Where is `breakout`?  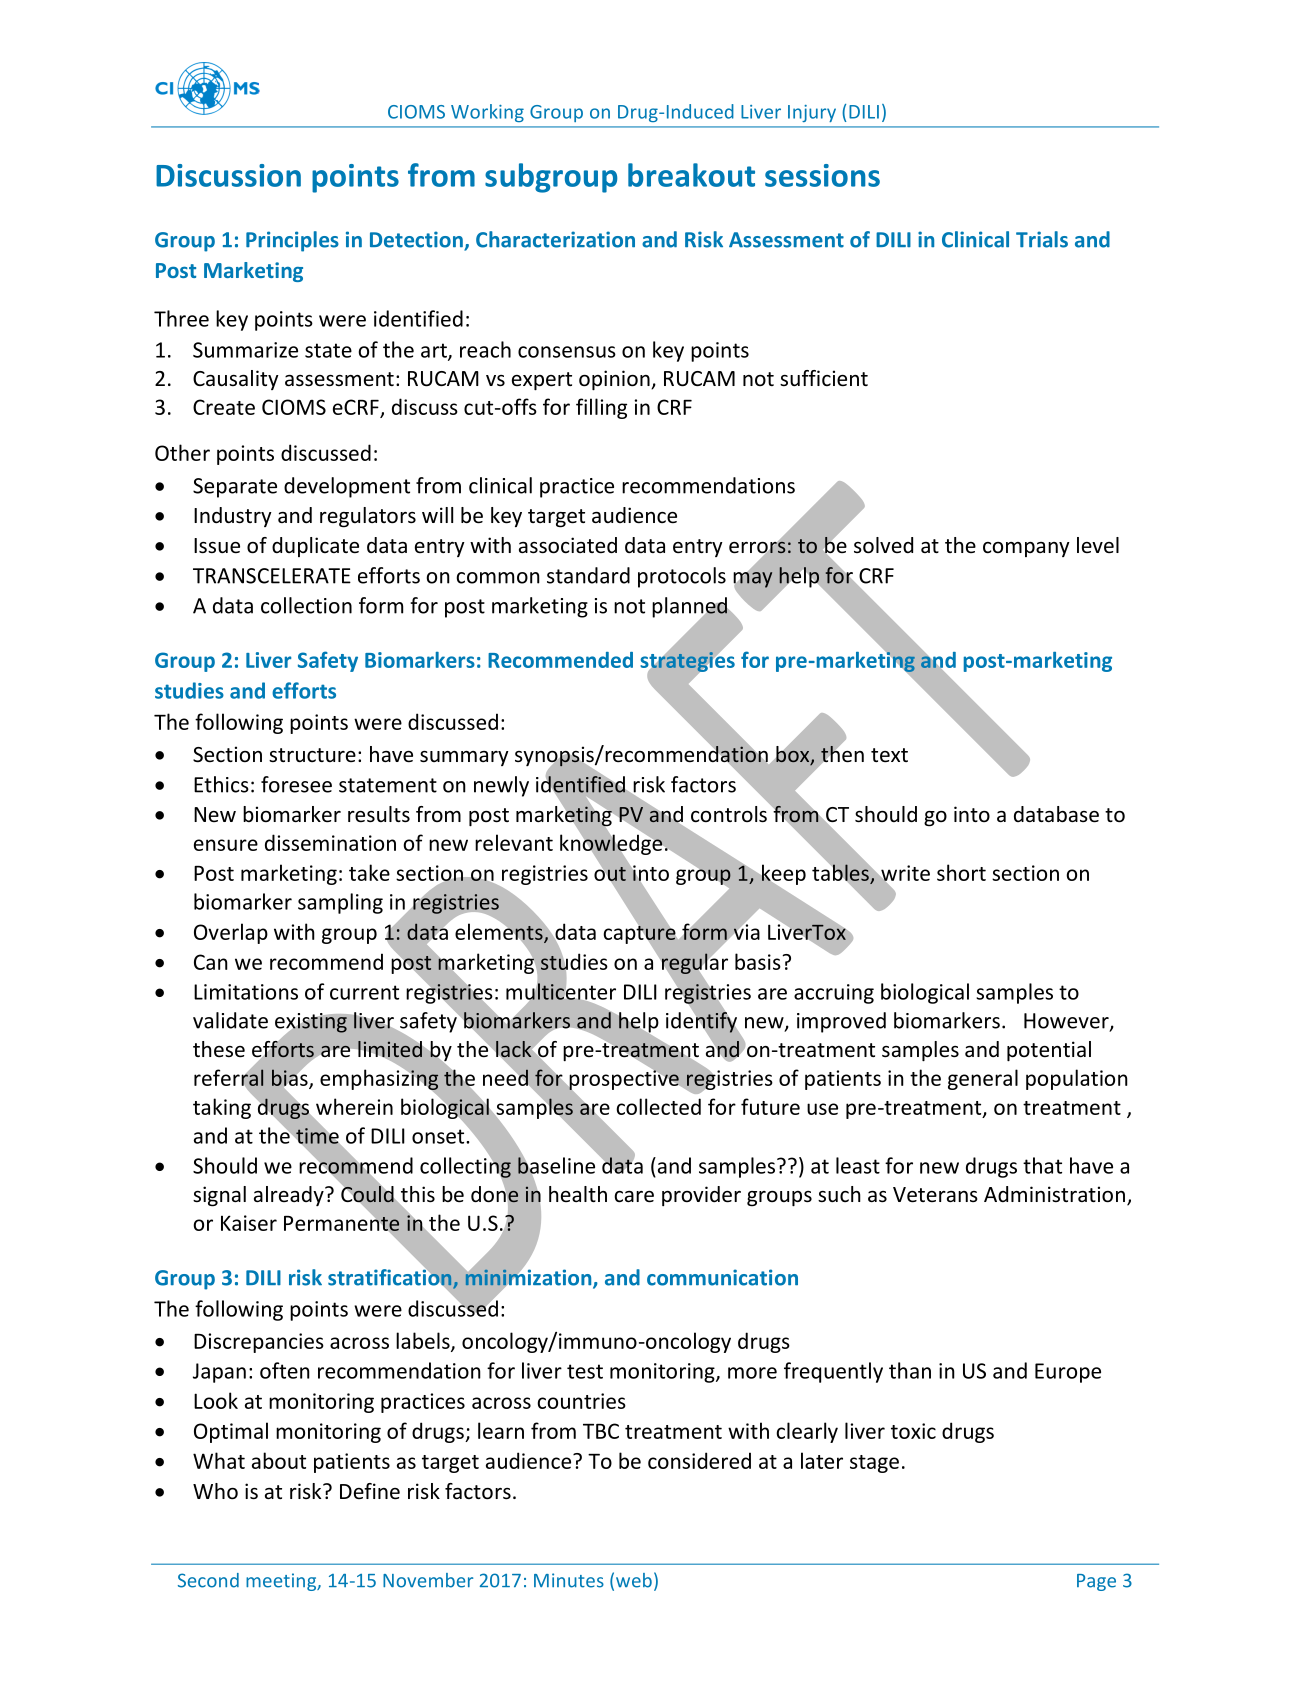 breakout is located at coordinates (691, 175).
